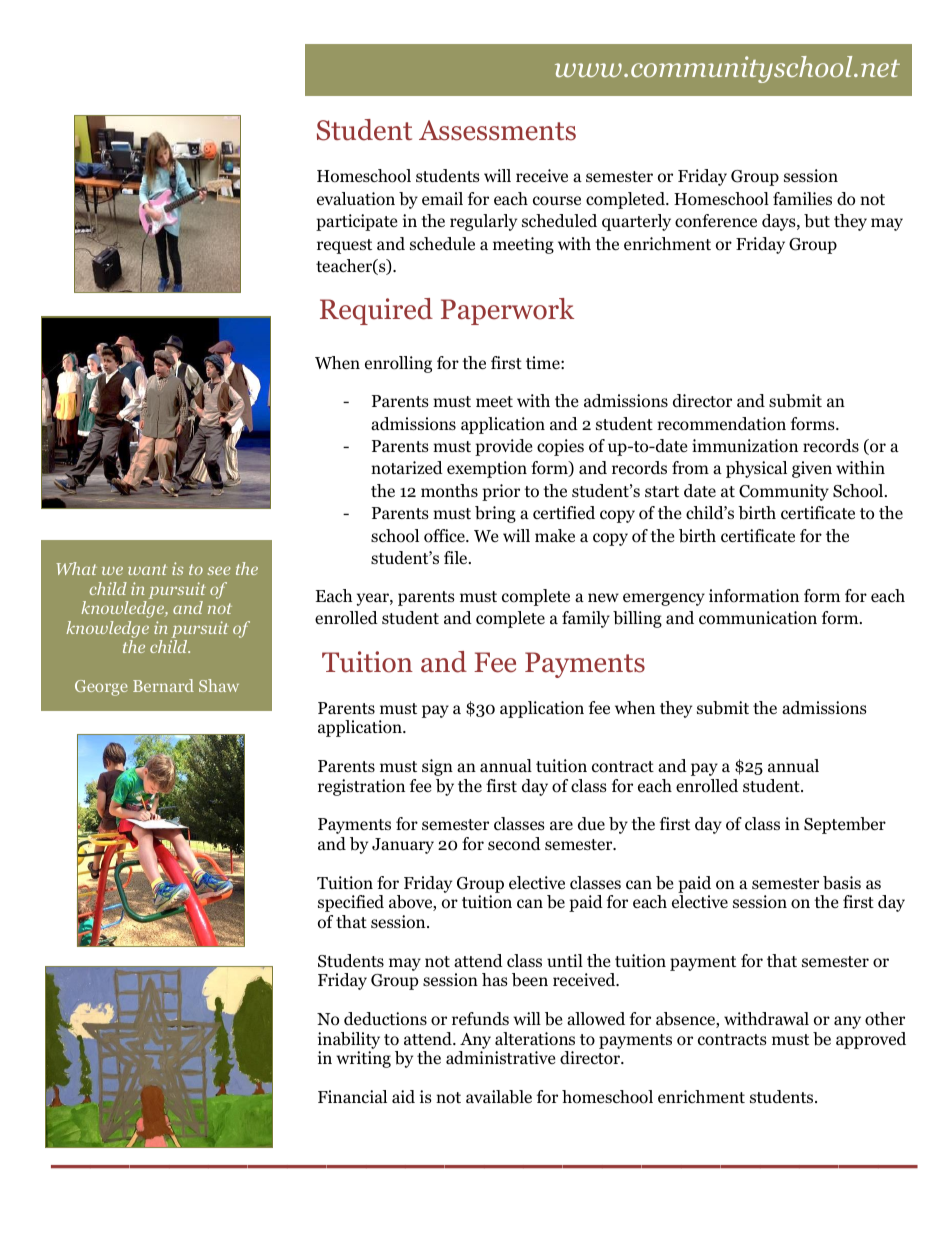 This screenshot has width=952, height=1233. Describe the element at coordinates (457, 558) in the screenshot. I see `file` at that location.
